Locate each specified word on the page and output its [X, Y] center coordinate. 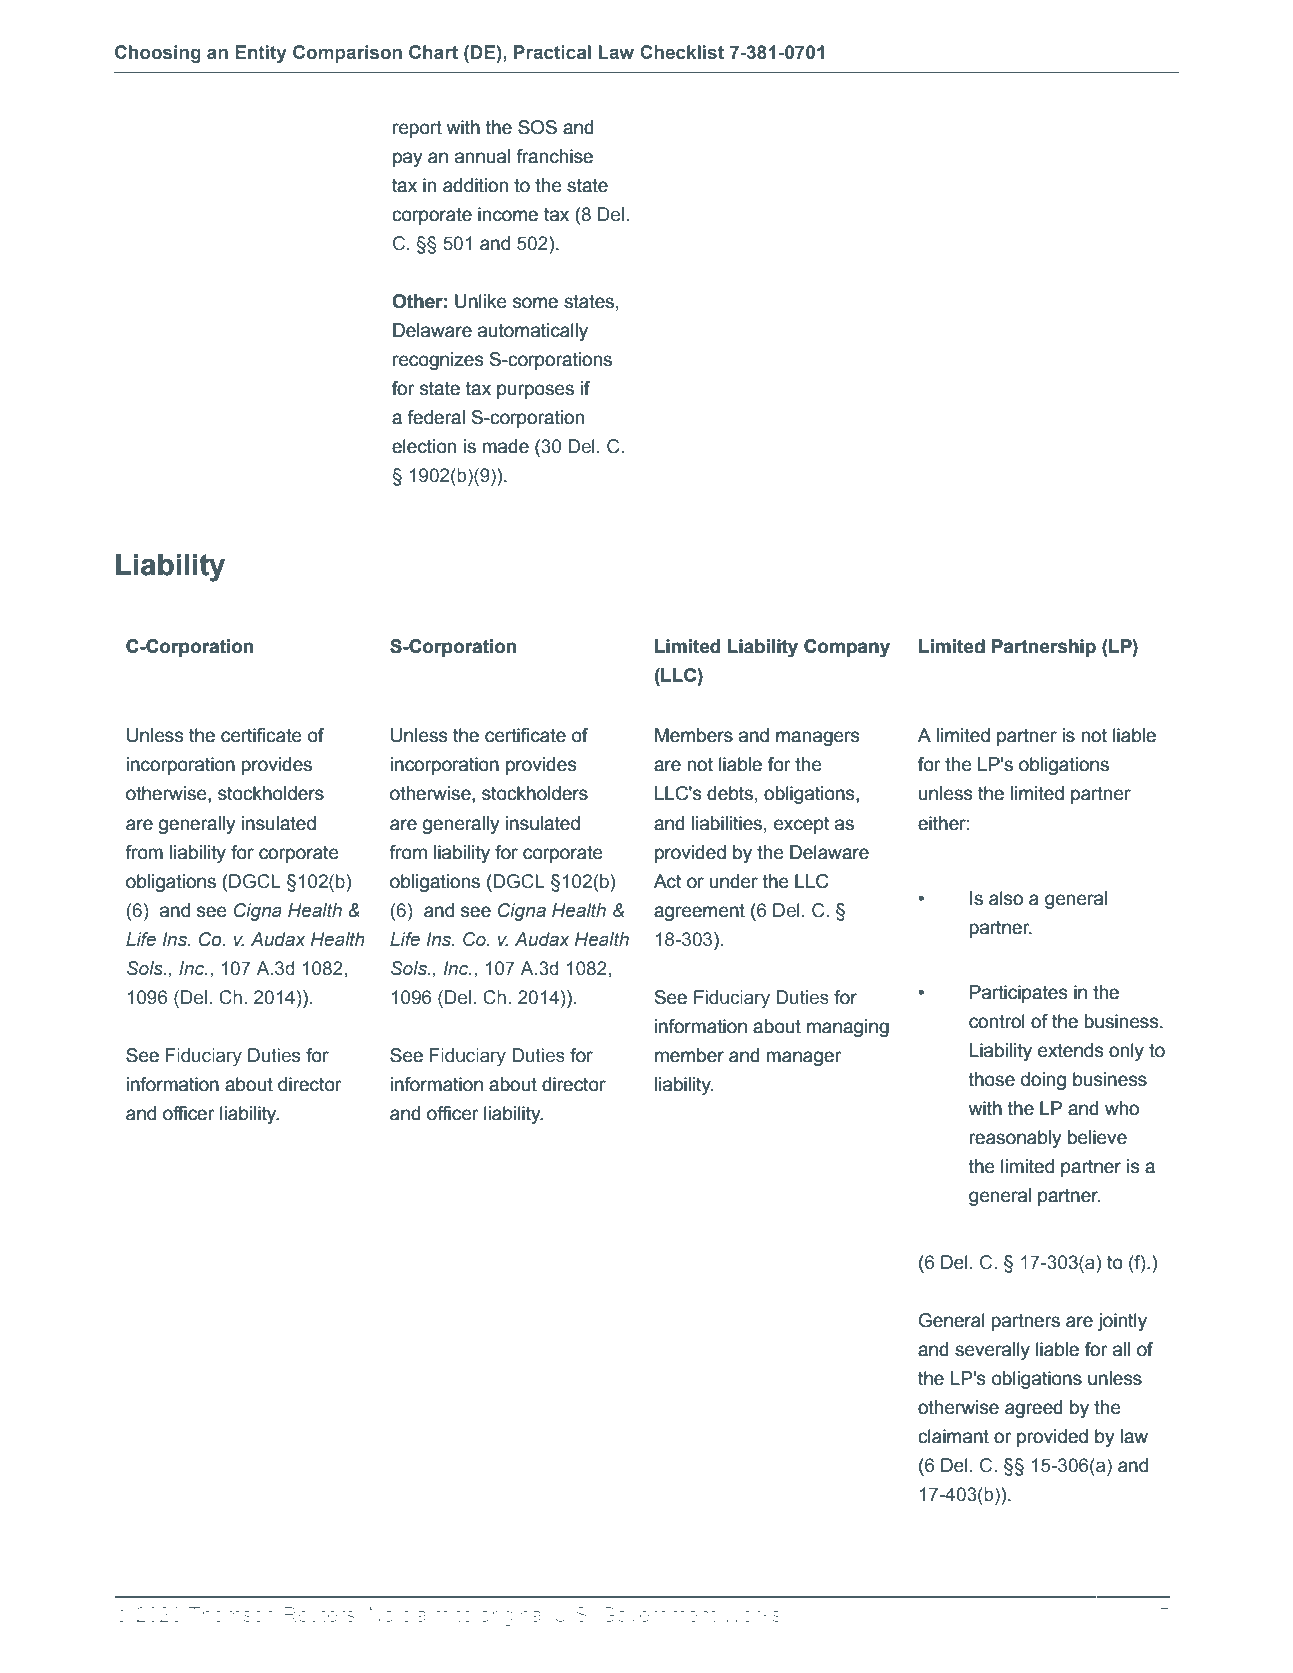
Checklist [682, 52]
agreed [1034, 1409]
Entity [261, 54]
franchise [554, 156]
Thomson [232, 1614]
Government [658, 1614]
